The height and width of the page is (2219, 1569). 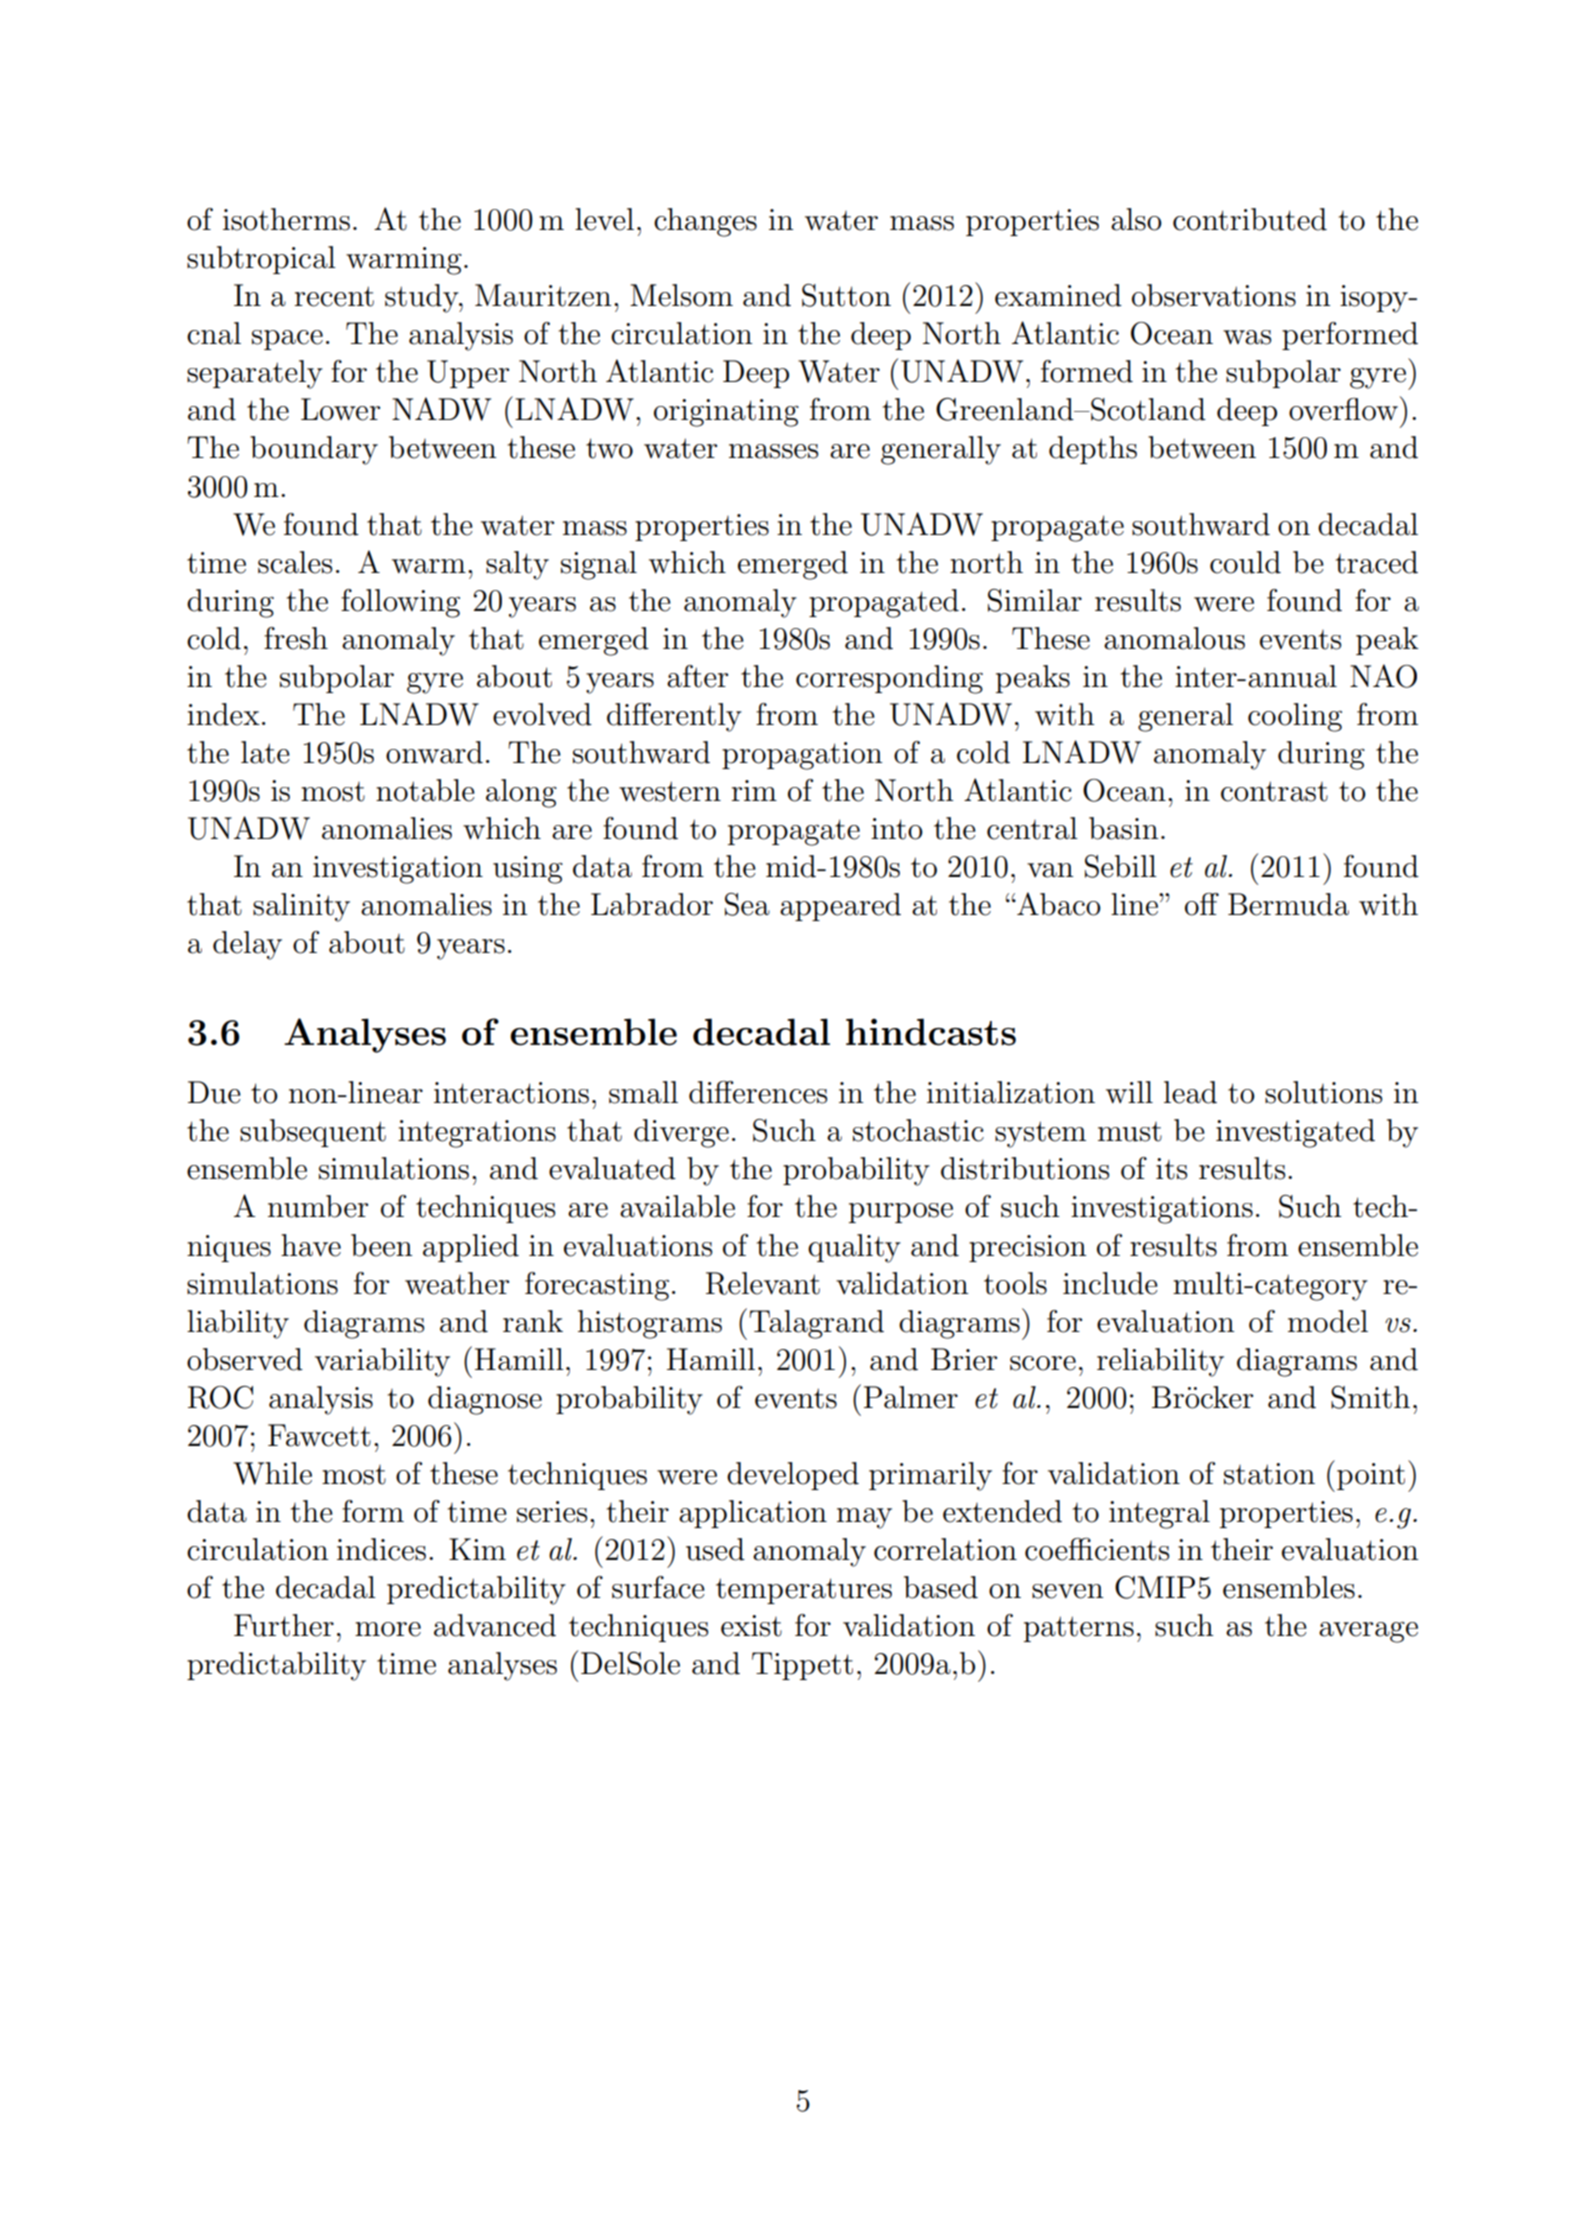 What do you see at coordinates (334, 296) in the page?
I see `recent` at bounding box center [334, 296].
